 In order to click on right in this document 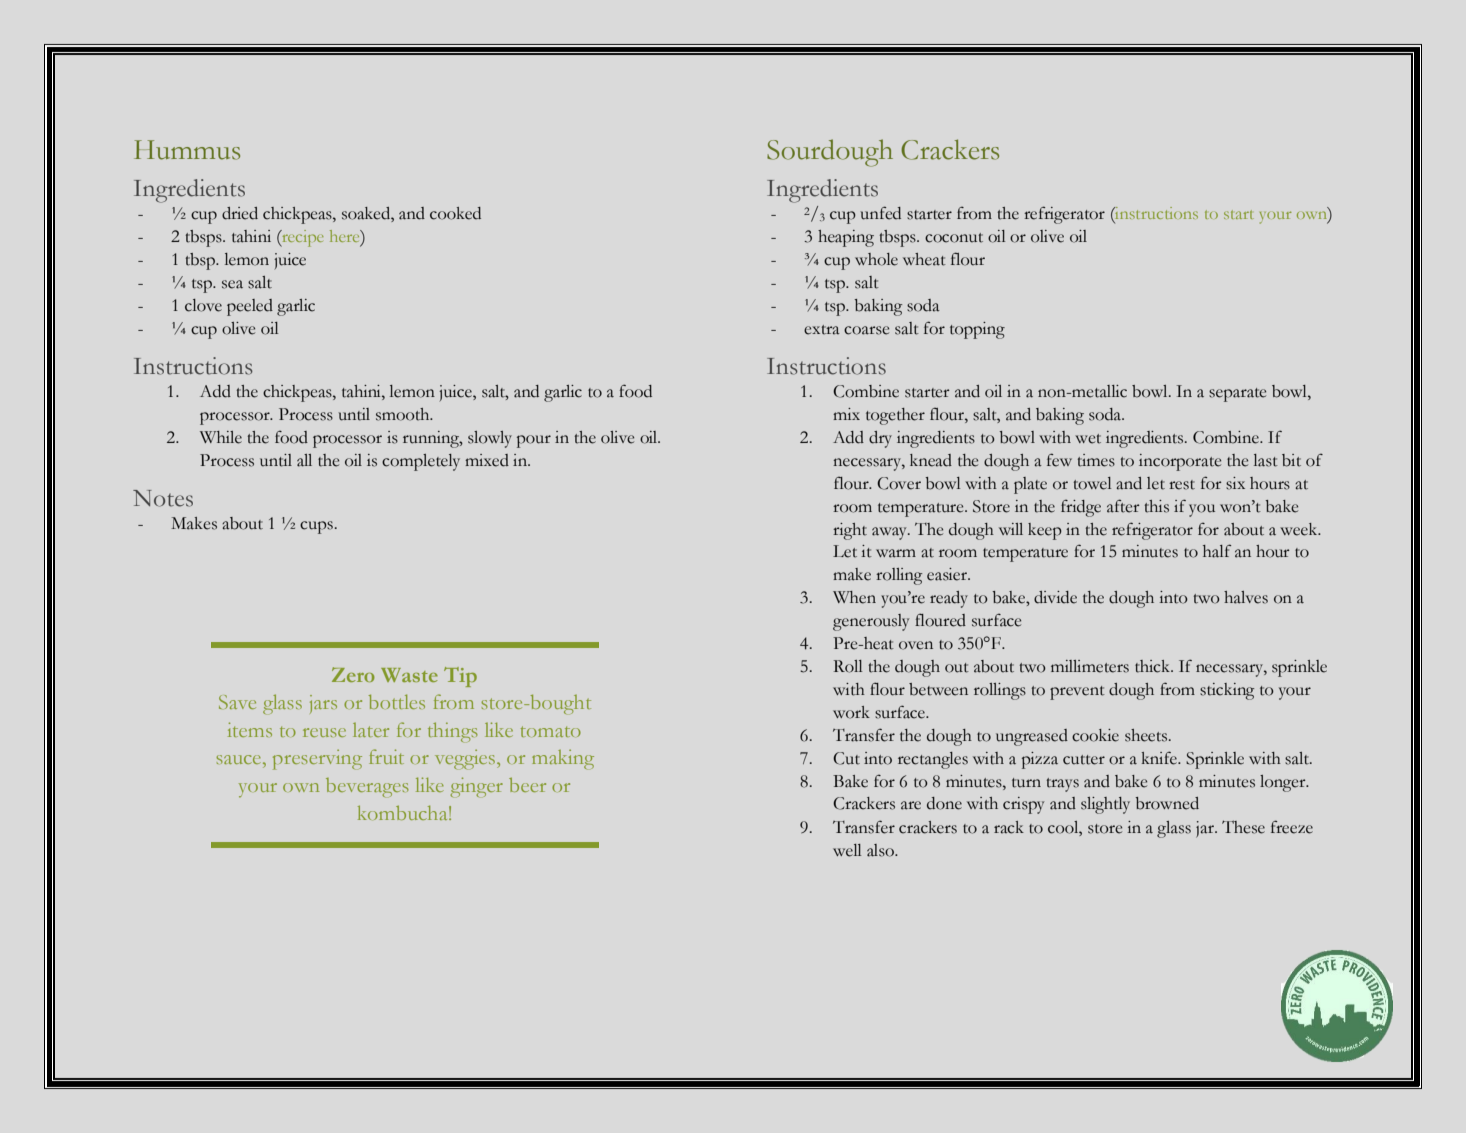, I will do `click(850, 531)`.
